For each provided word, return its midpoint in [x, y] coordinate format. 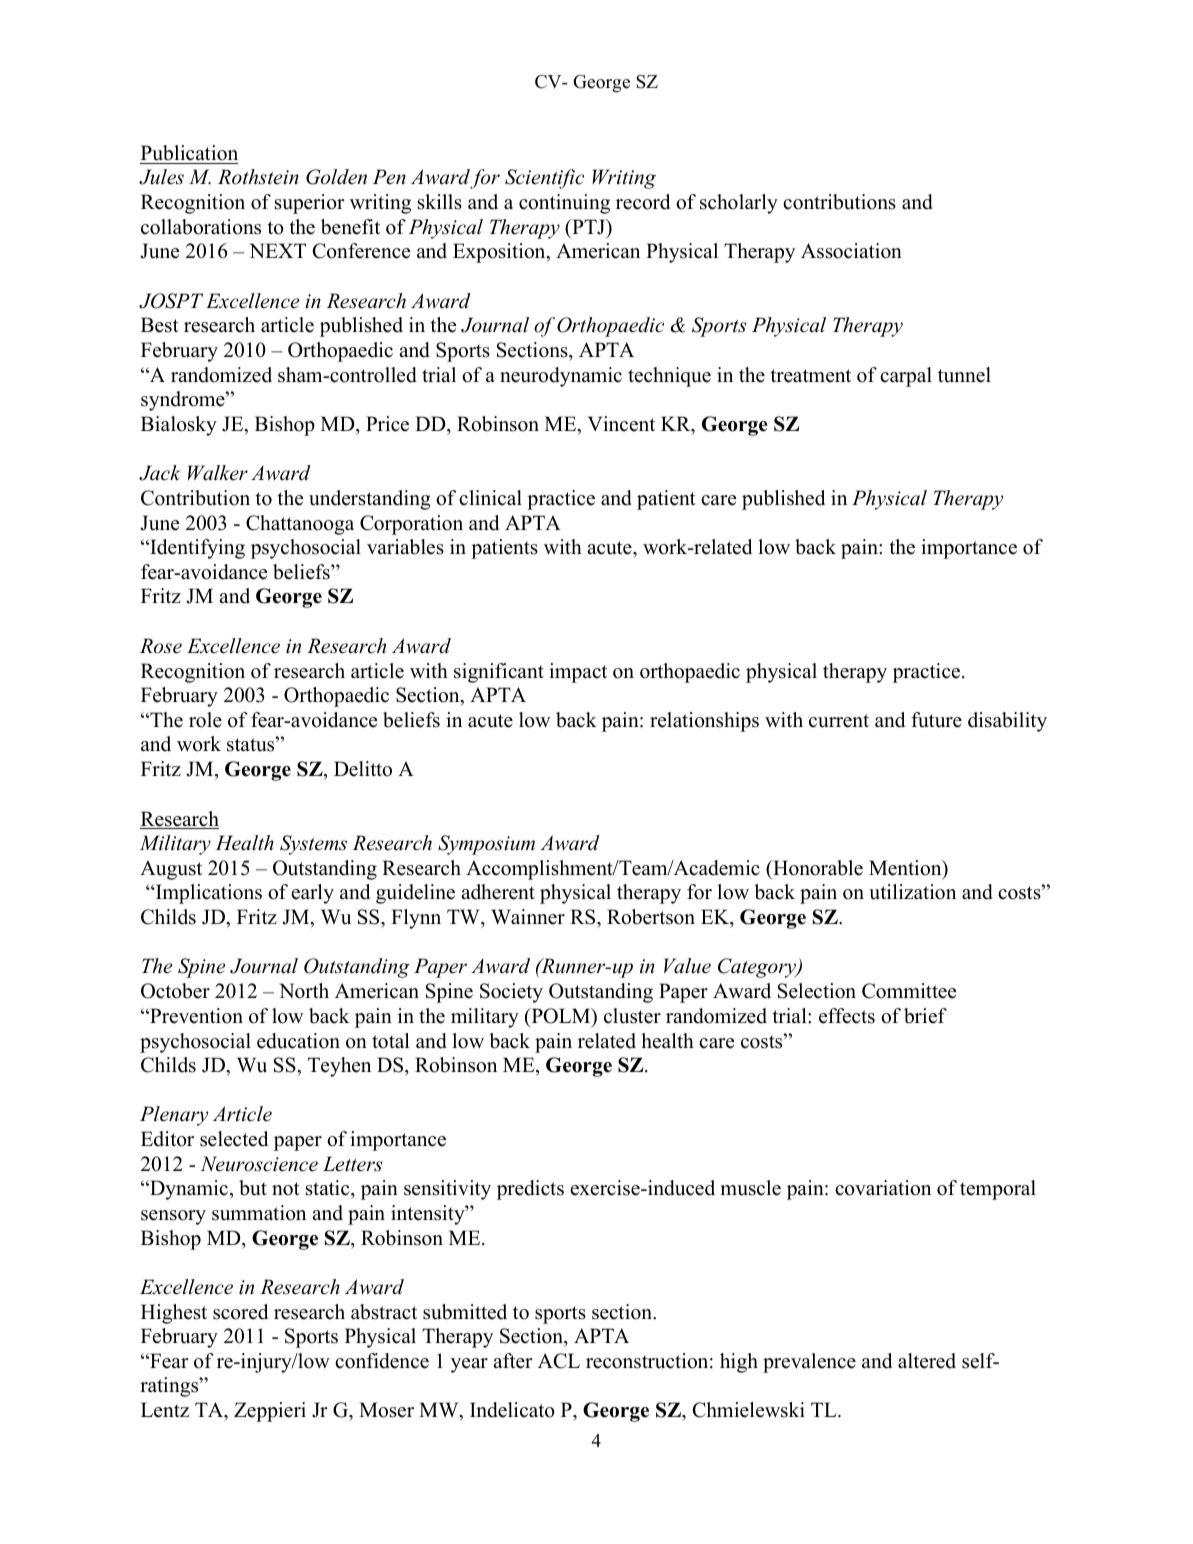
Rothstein [258, 177]
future [936, 720]
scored [240, 1312]
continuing [564, 204]
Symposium [486, 845]
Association [851, 251]
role [205, 720]
